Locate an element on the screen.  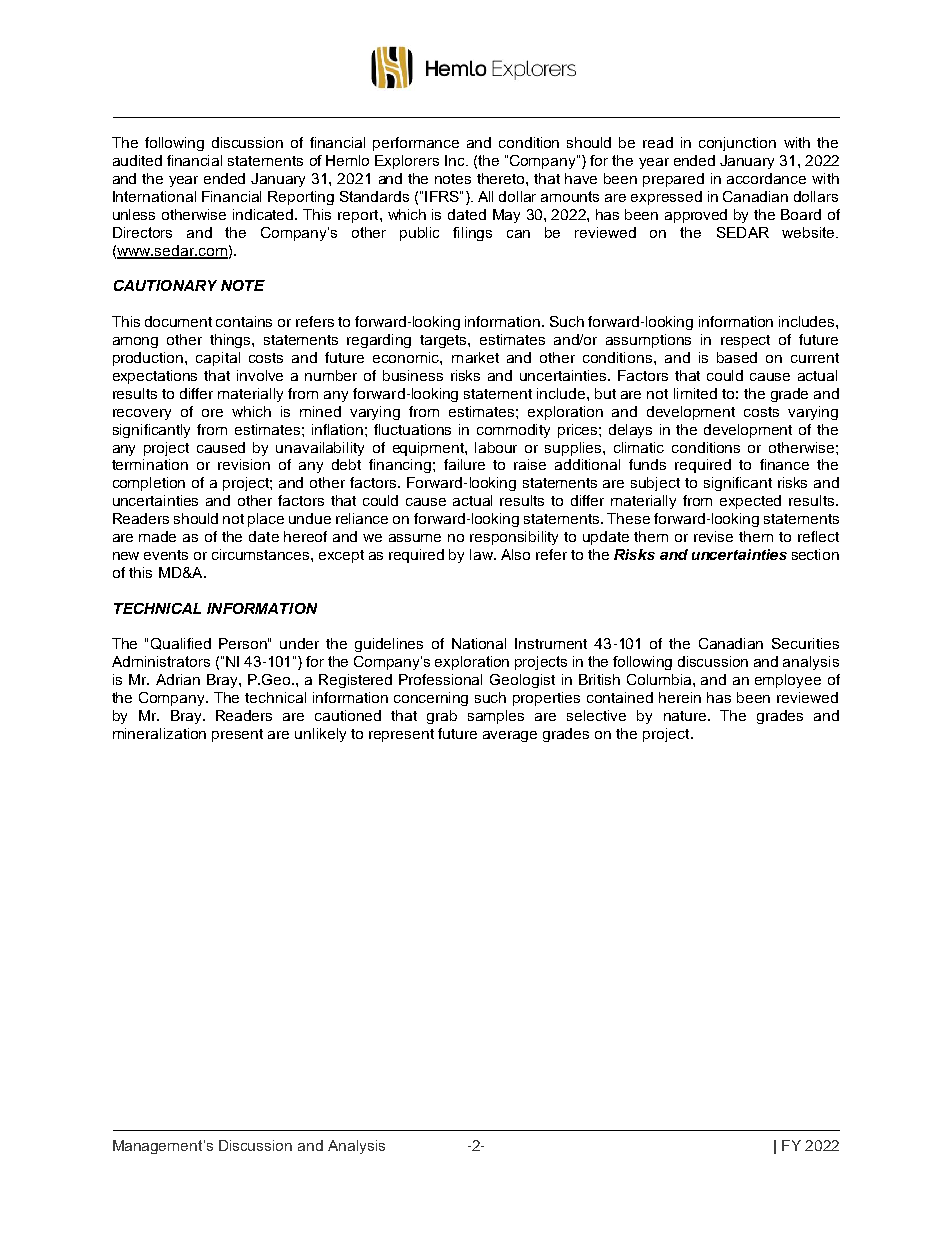
completion is located at coordinates (149, 484).
